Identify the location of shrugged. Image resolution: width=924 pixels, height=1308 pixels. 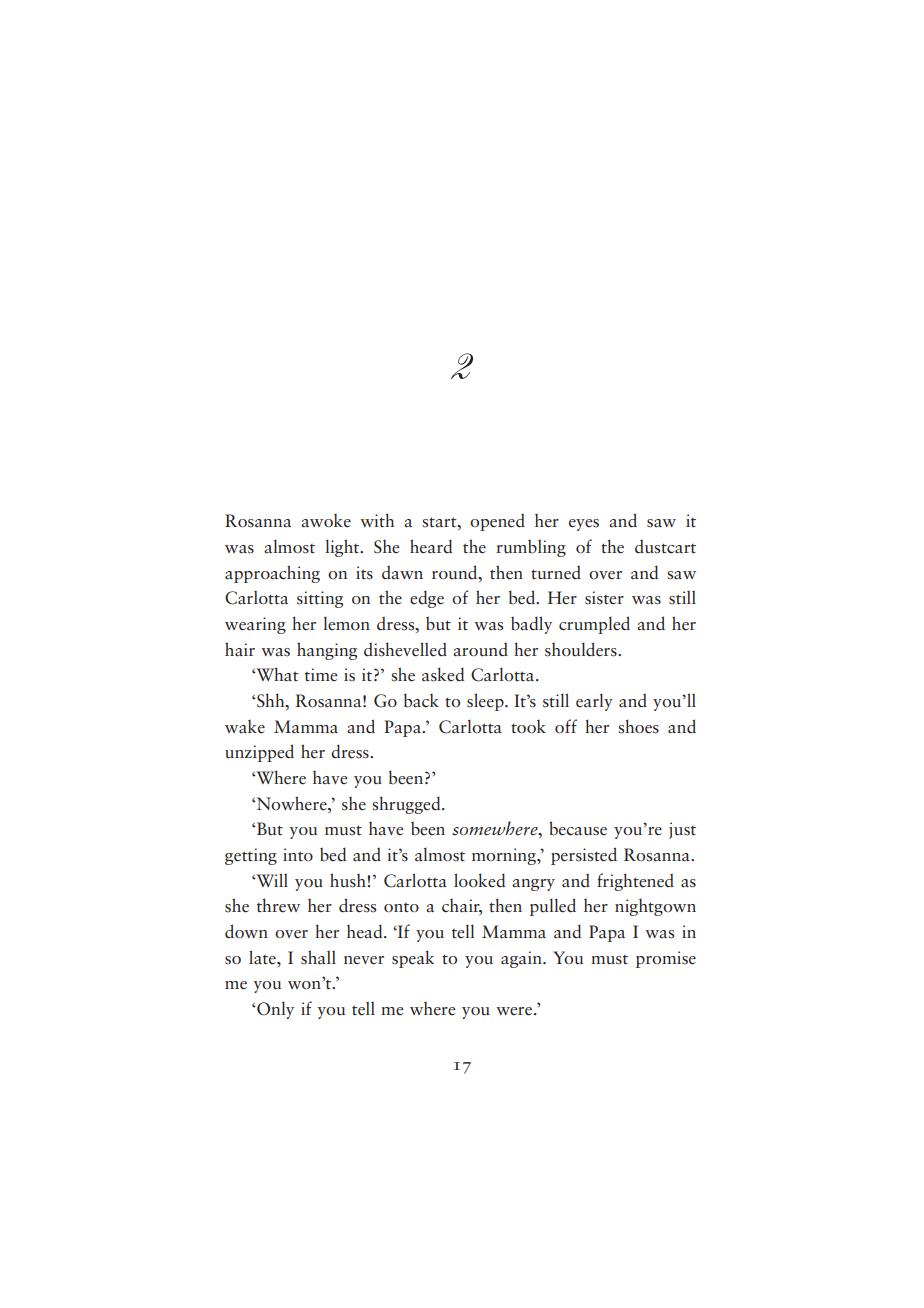
(407, 805).
